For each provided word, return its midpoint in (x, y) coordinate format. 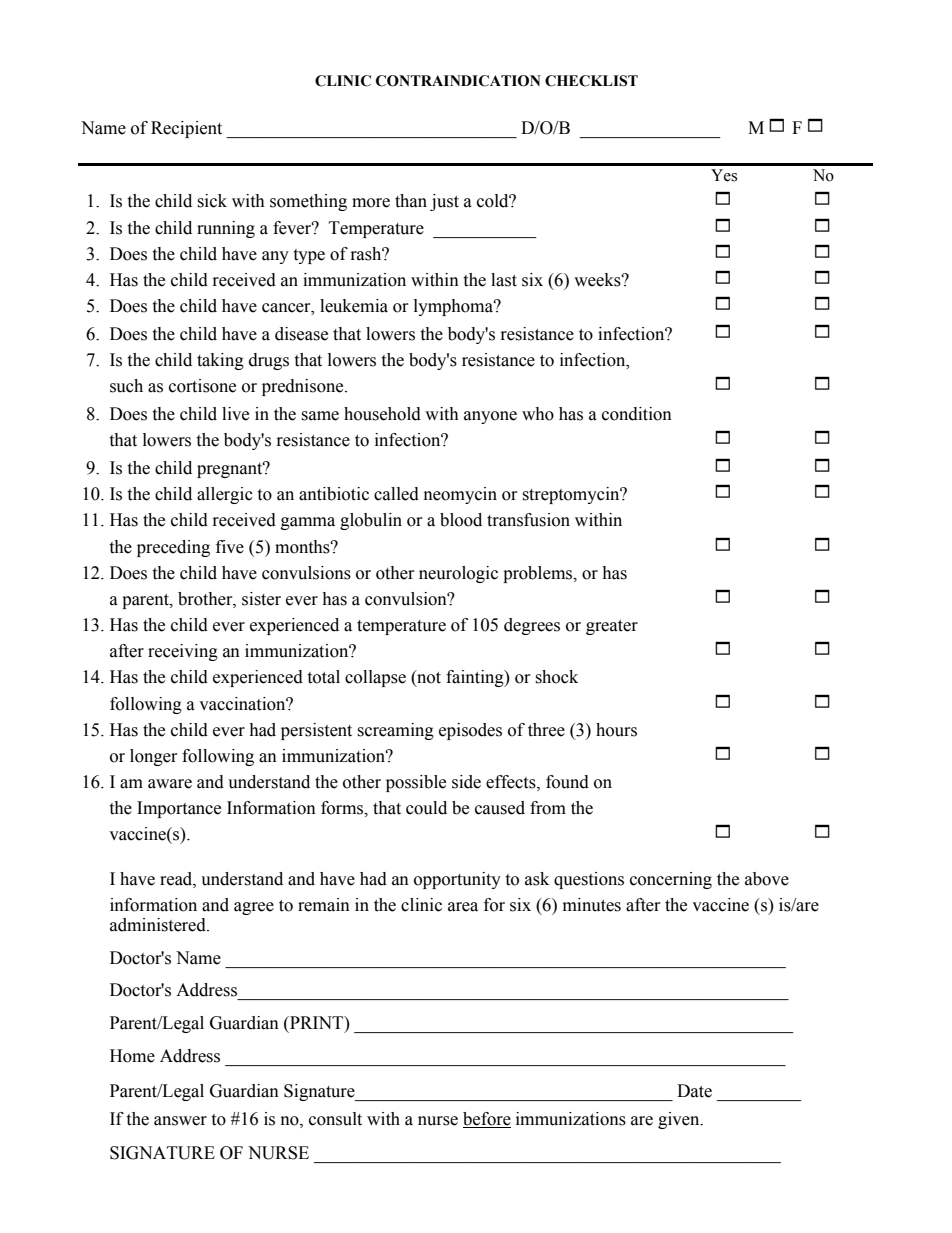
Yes (724, 175)
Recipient (186, 129)
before (487, 1120)
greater (612, 627)
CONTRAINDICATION (458, 81)
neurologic (458, 574)
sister (261, 599)
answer (180, 1121)
